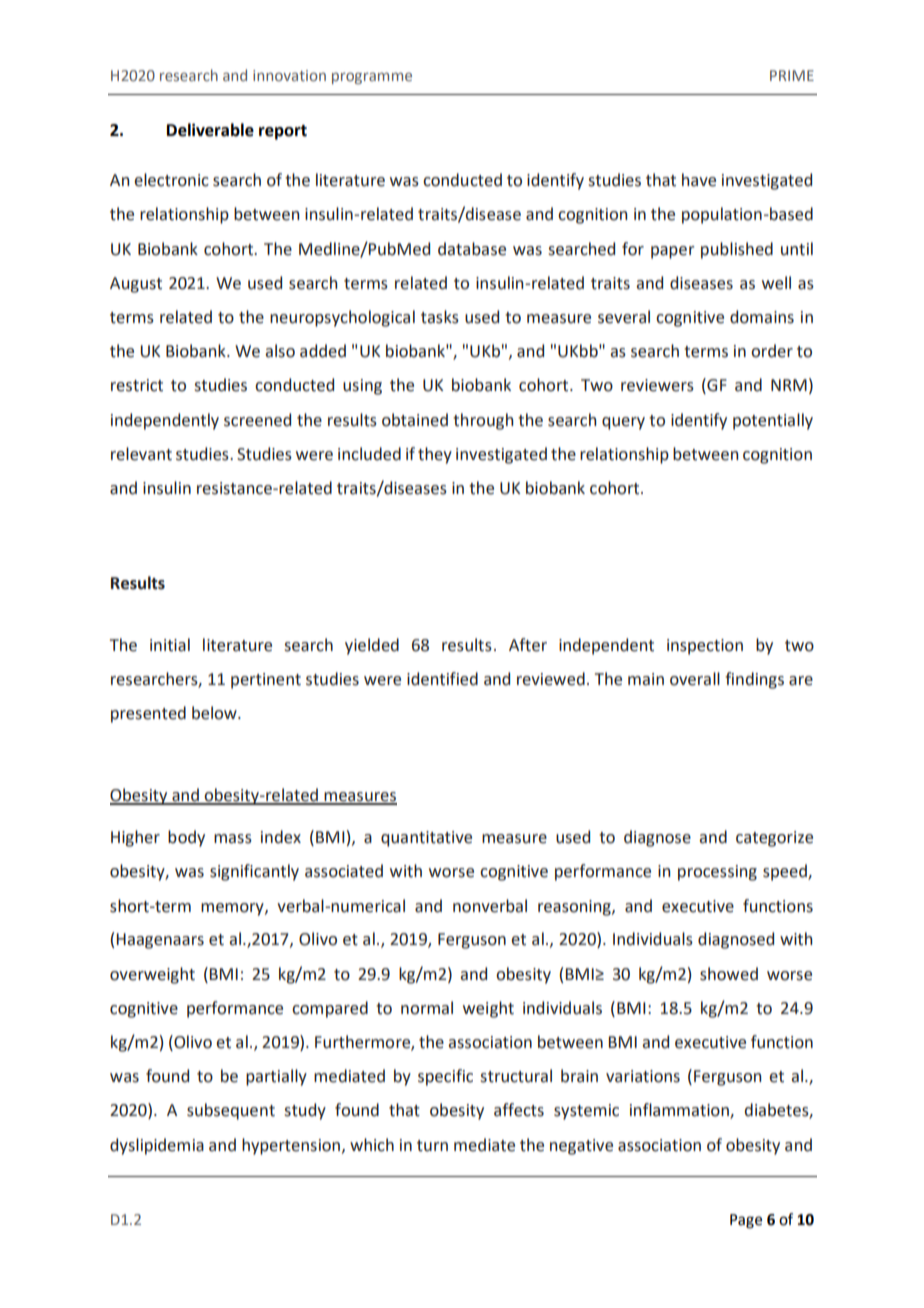 This document has width=924, height=1308. I want to click on inspection, so click(705, 647).
